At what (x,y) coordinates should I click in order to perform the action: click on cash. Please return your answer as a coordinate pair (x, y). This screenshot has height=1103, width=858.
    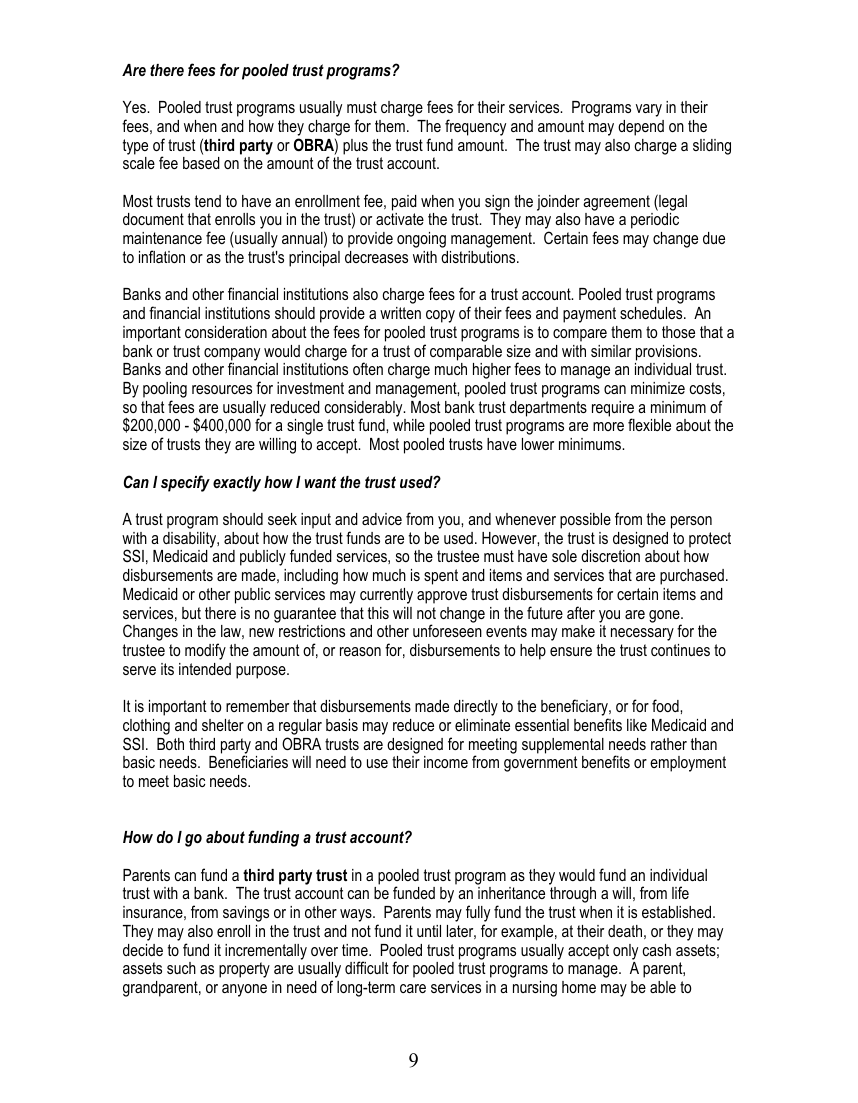
    Looking at the image, I should click on (657, 950).
